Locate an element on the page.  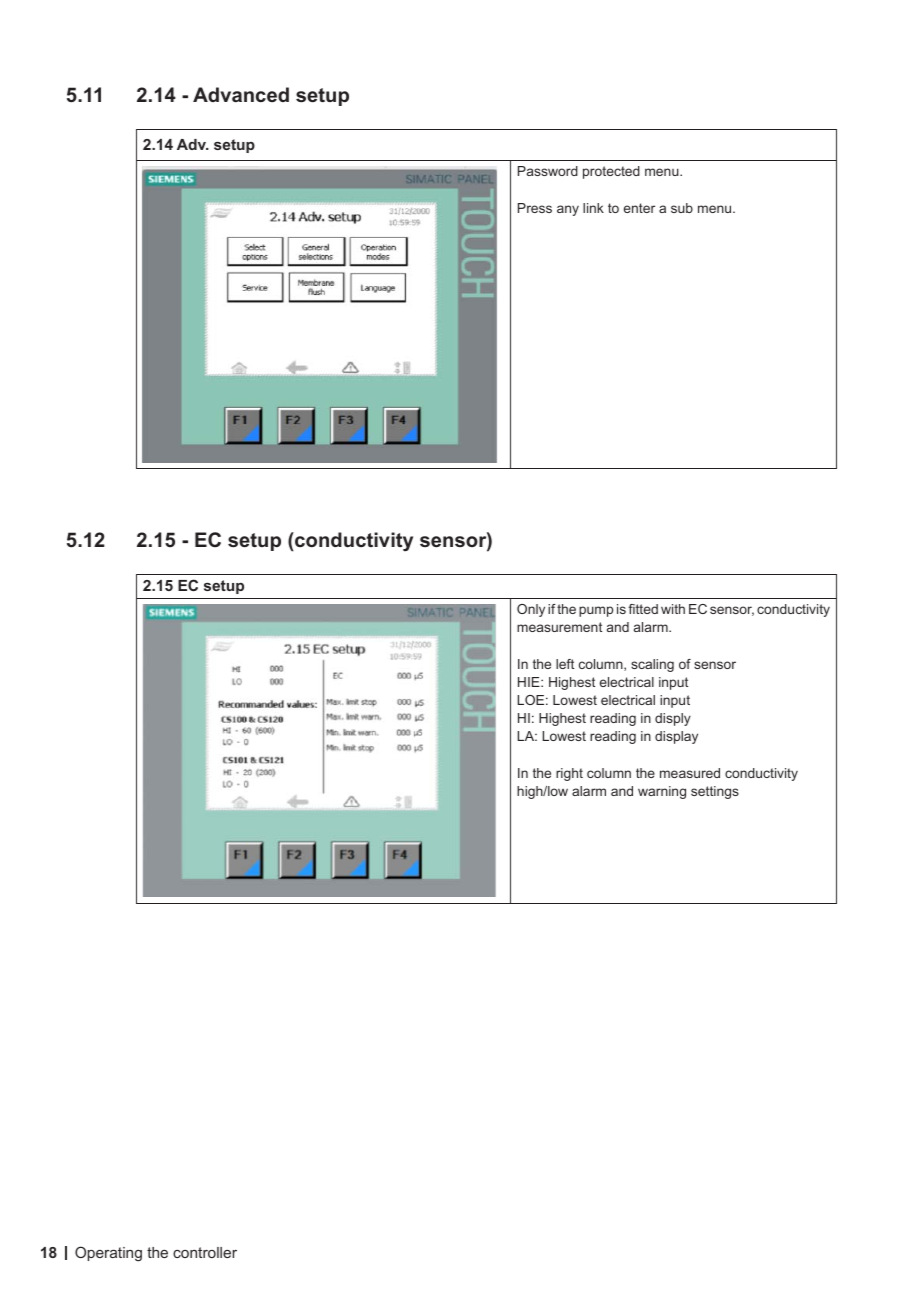
Operating is located at coordinates (108, 1254).
